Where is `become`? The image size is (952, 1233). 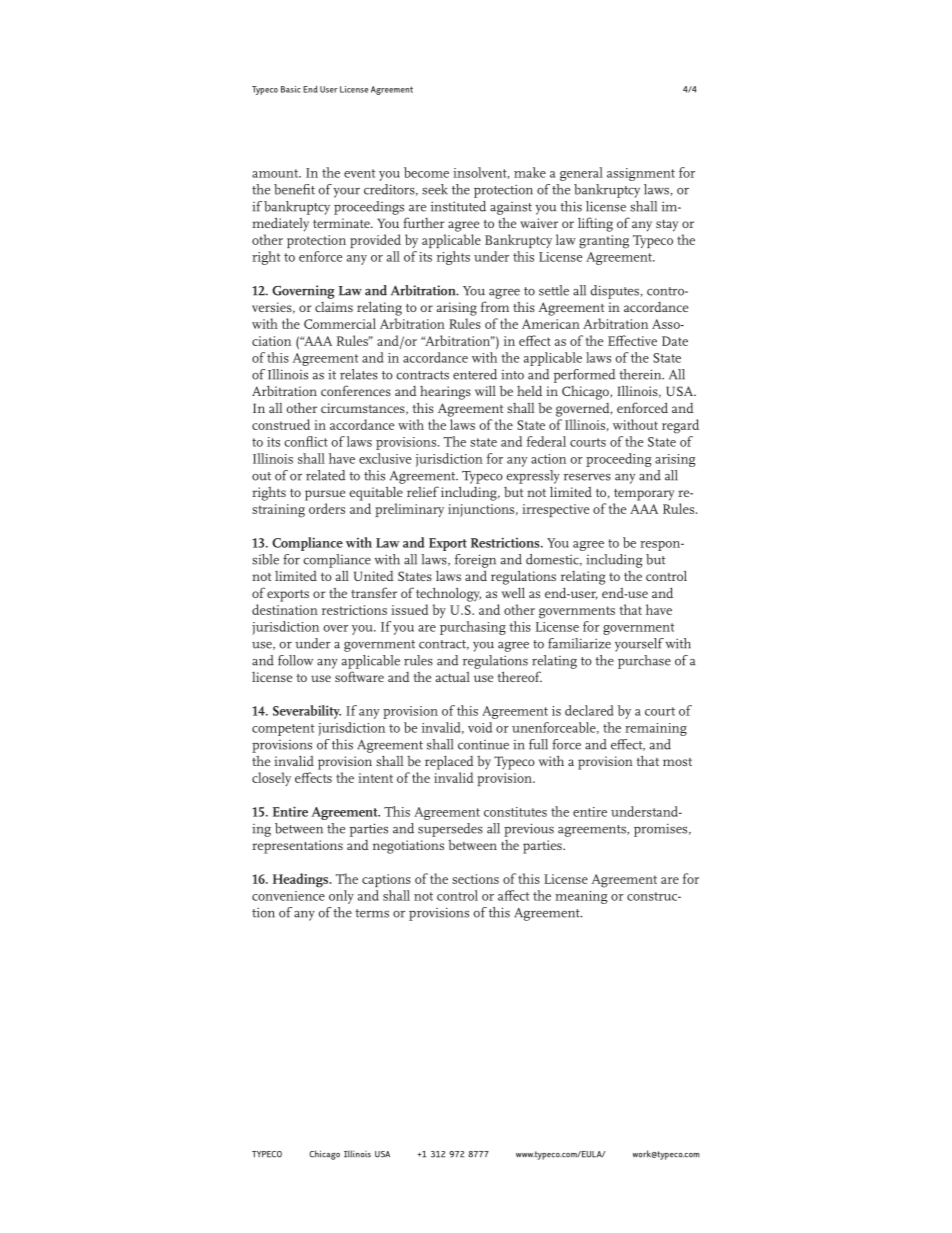
become is located at coordinates (426, 172).
